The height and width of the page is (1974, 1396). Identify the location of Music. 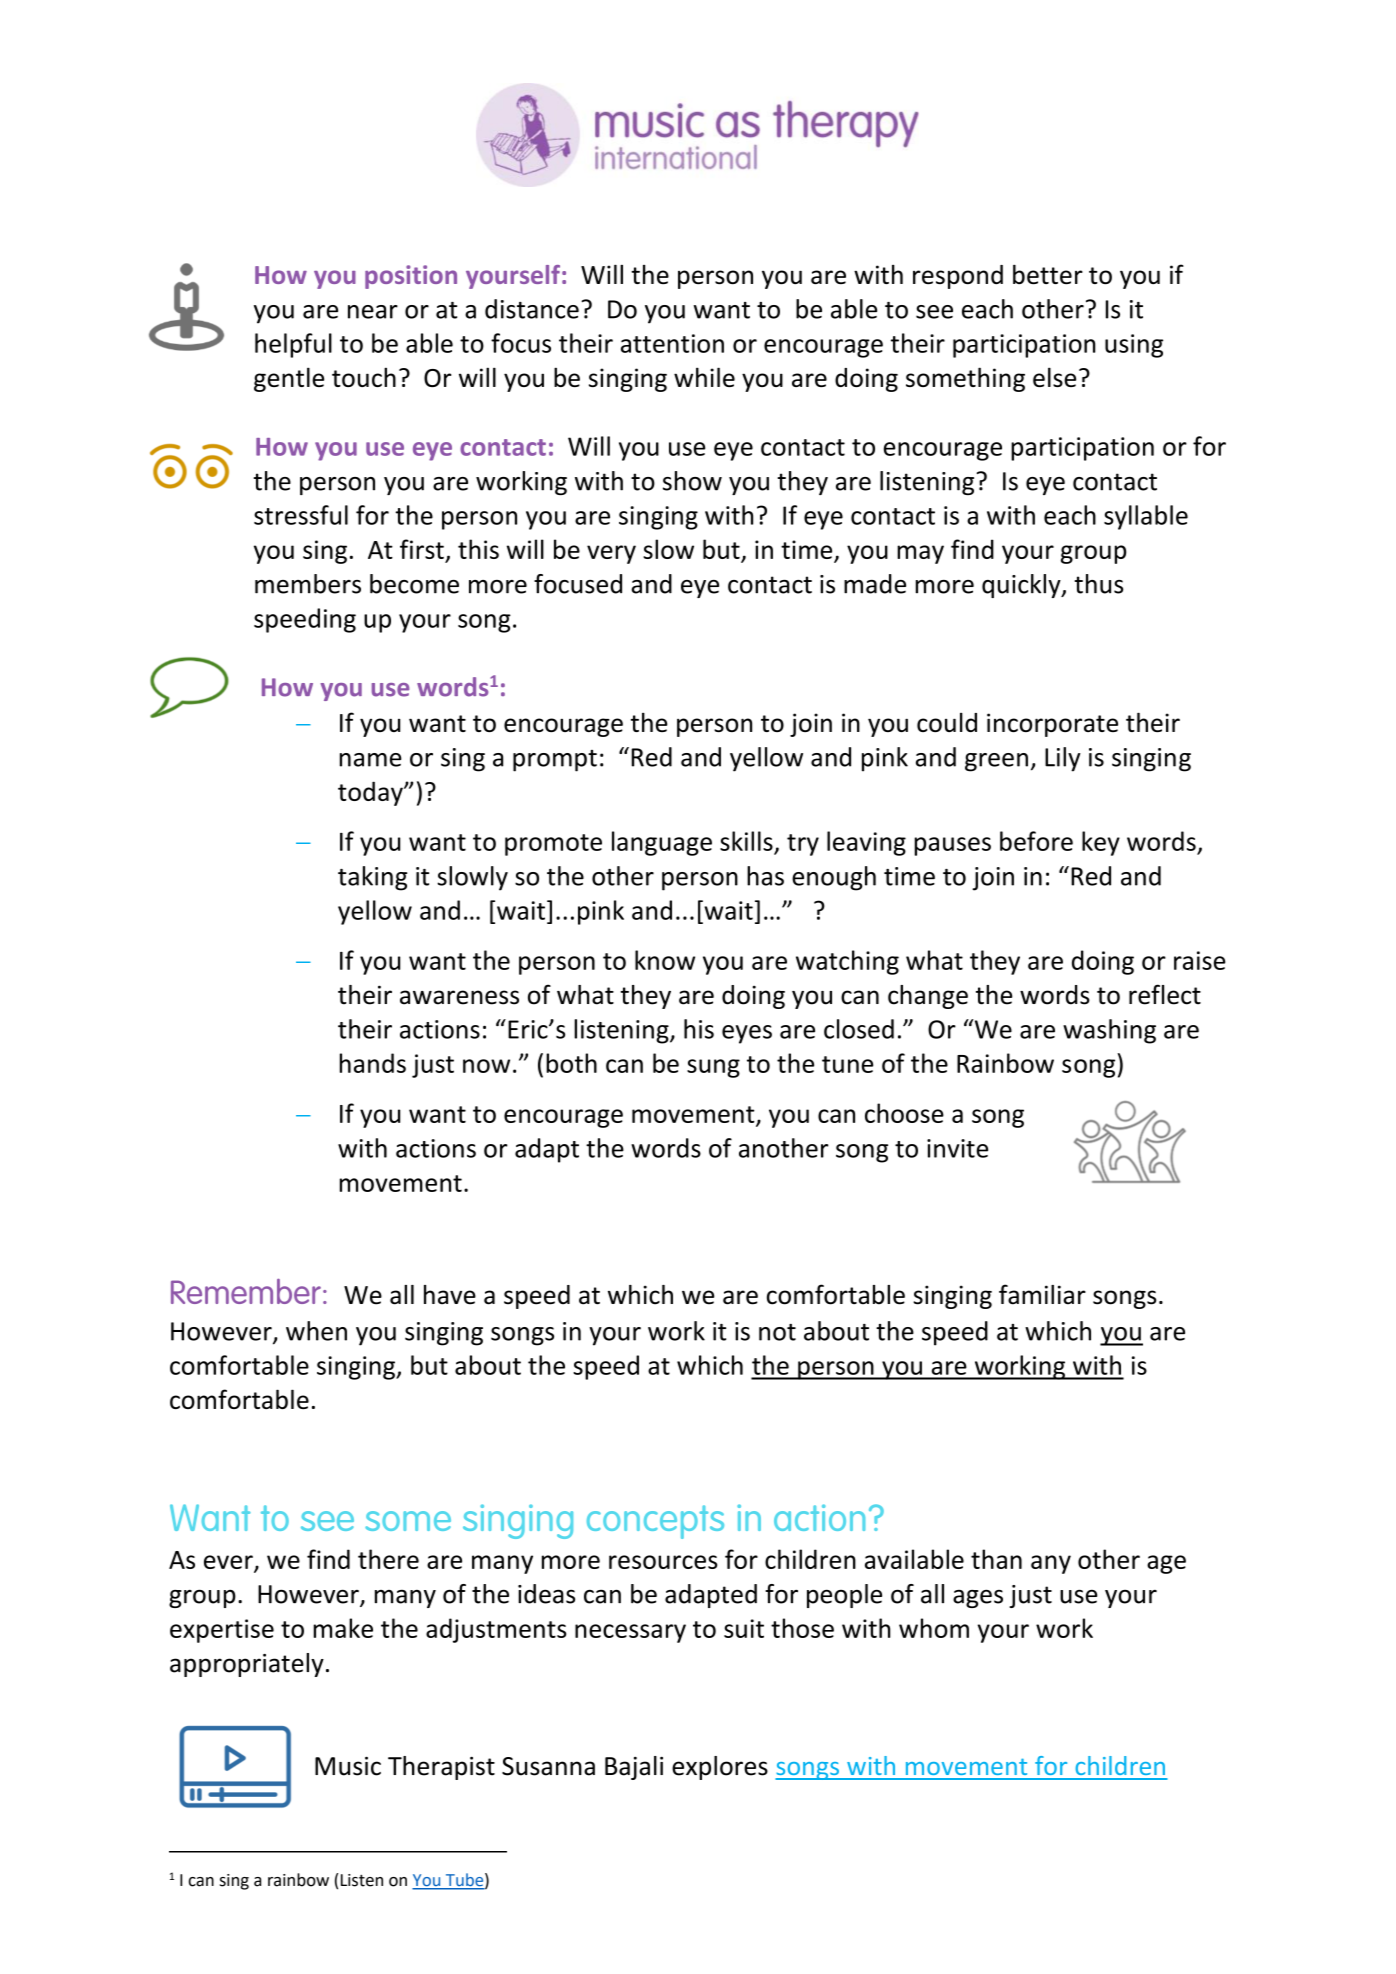
(348, 1766).
